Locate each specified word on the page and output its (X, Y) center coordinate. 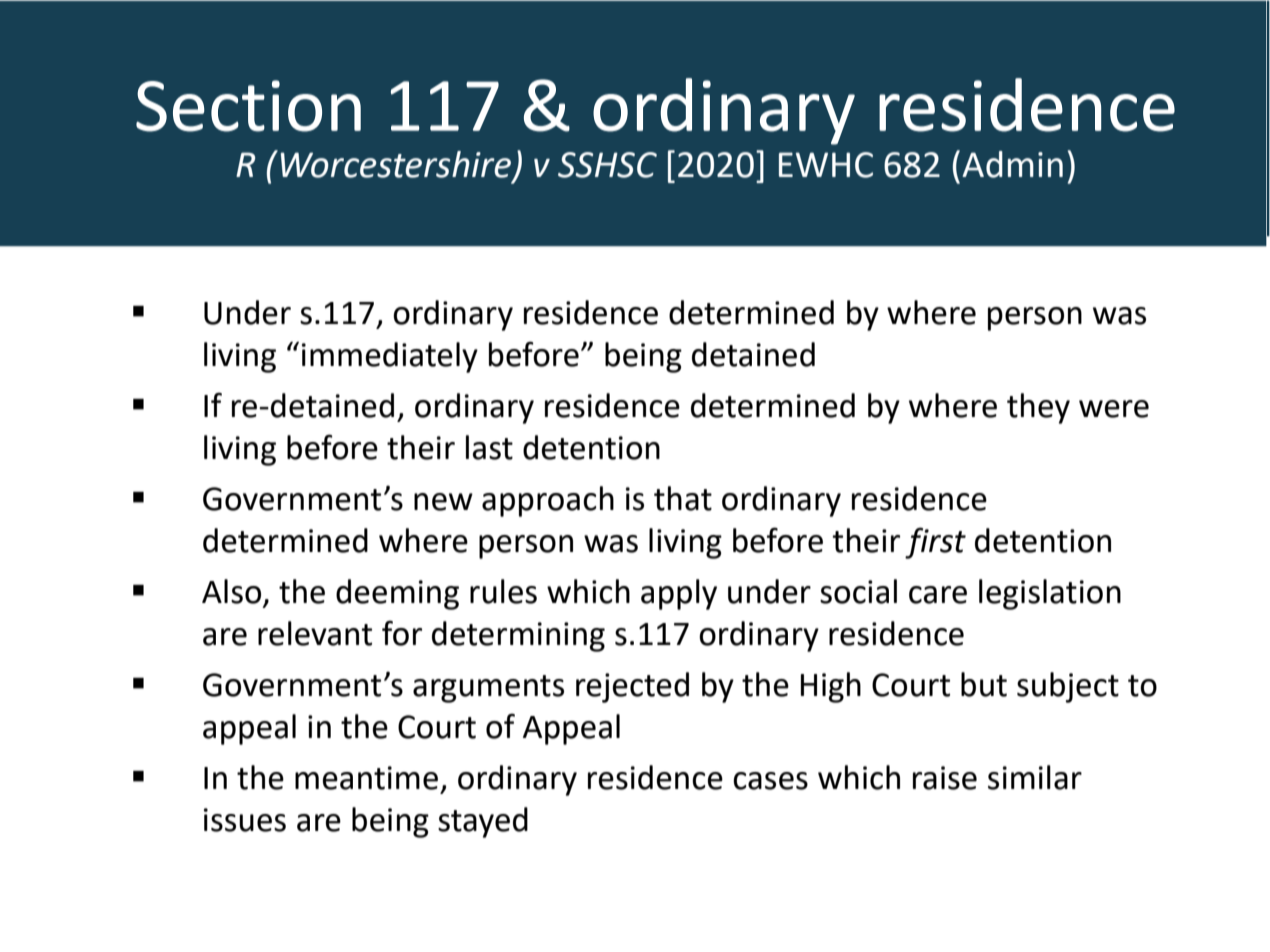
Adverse (450, 110)
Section (248, 106)
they (1038, 408)
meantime (366, 778)
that (683, 498)
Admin (1012, 164)
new (443, 502)
